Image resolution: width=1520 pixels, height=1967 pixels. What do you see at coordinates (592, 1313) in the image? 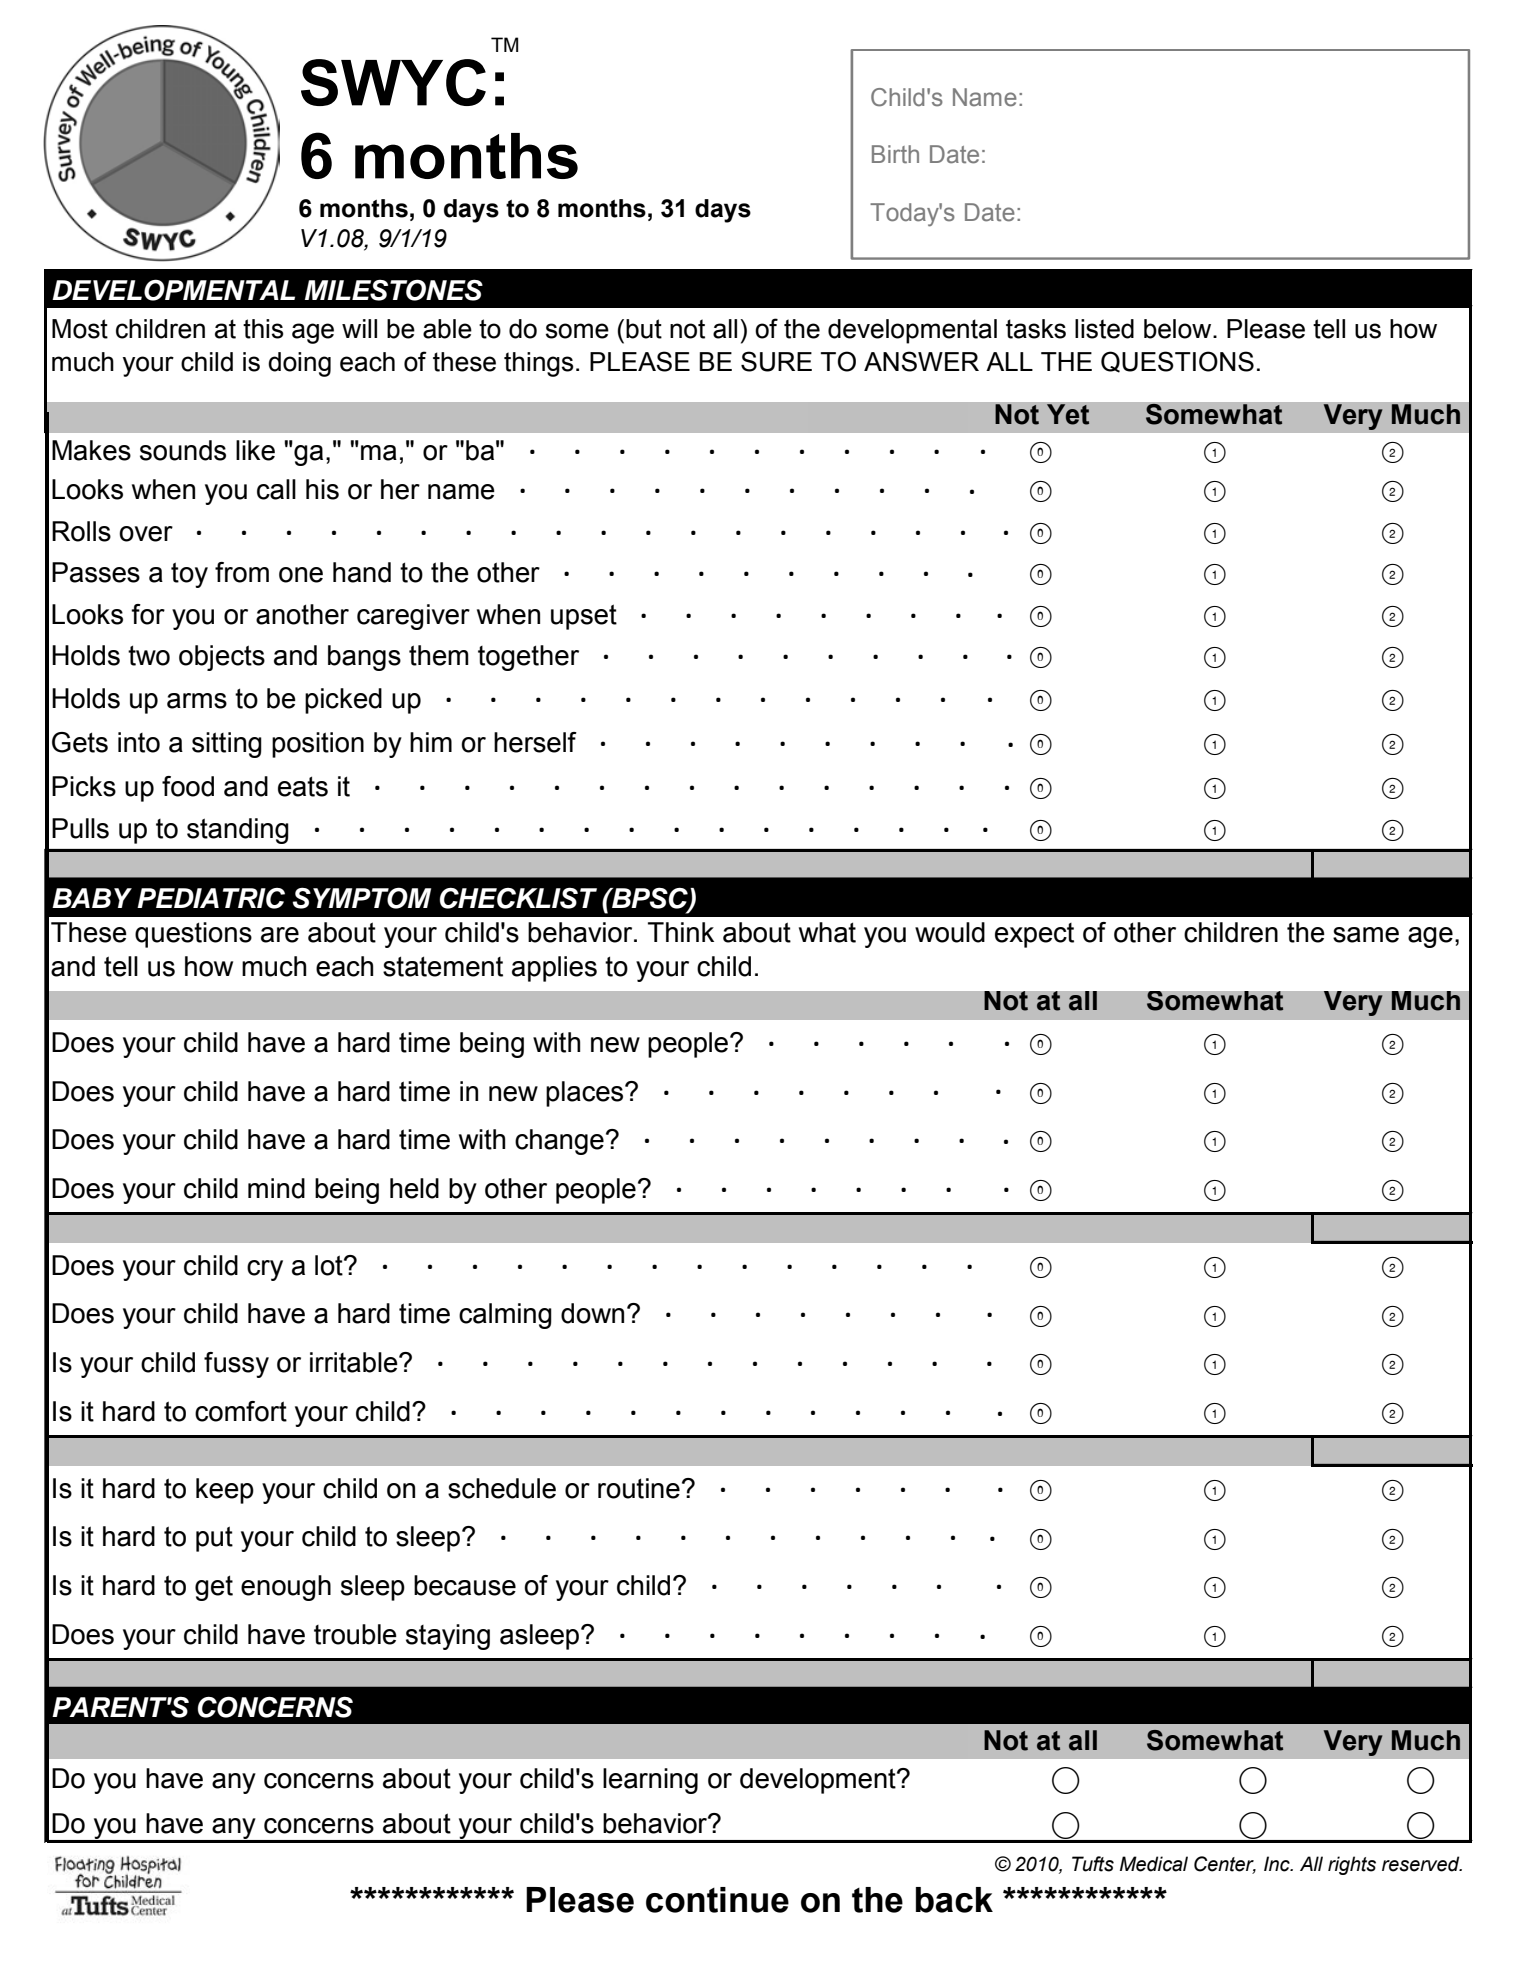
I see `down` at bounding box center [592, 1313].
